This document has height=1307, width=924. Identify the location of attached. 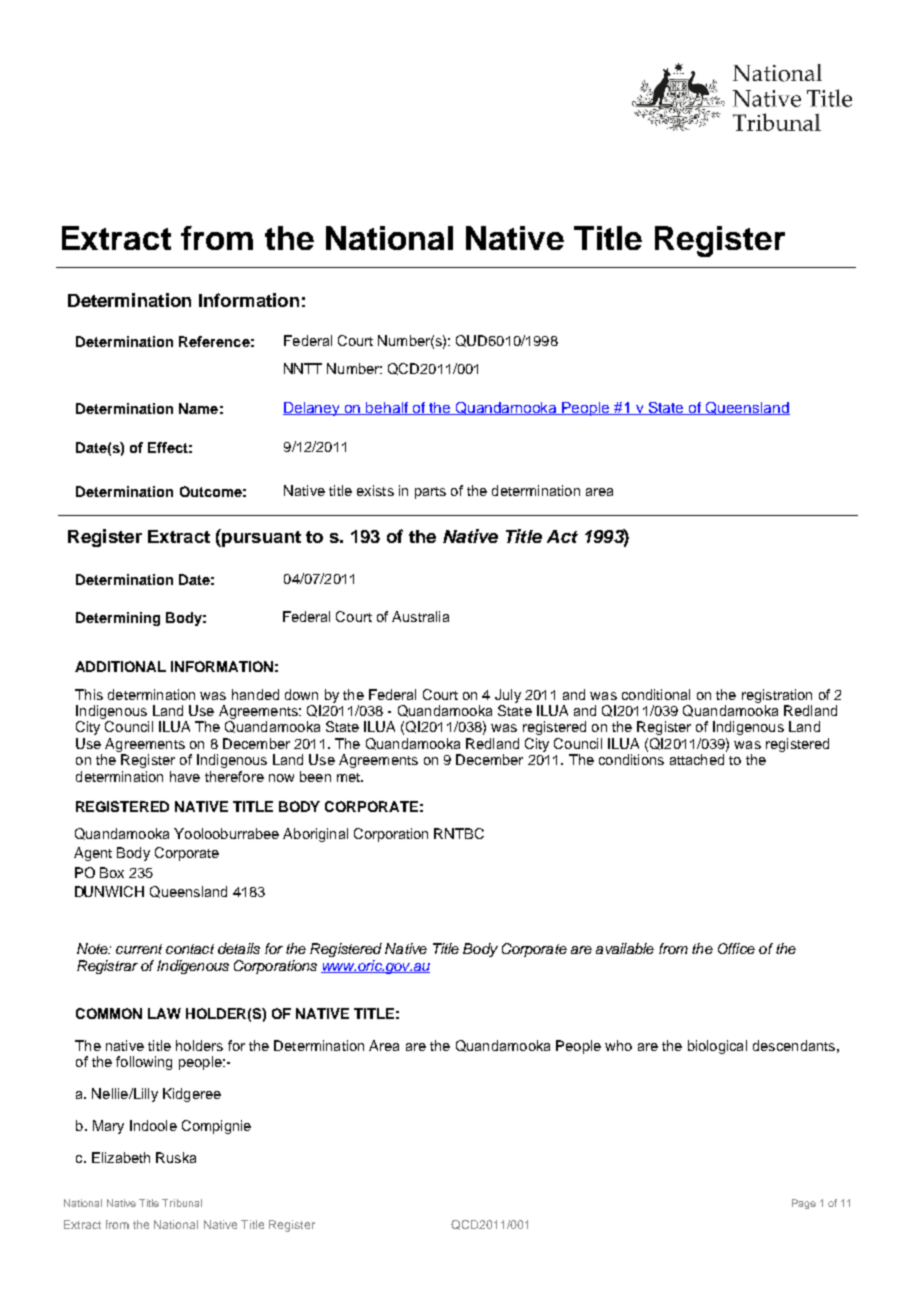
(697, 759).
